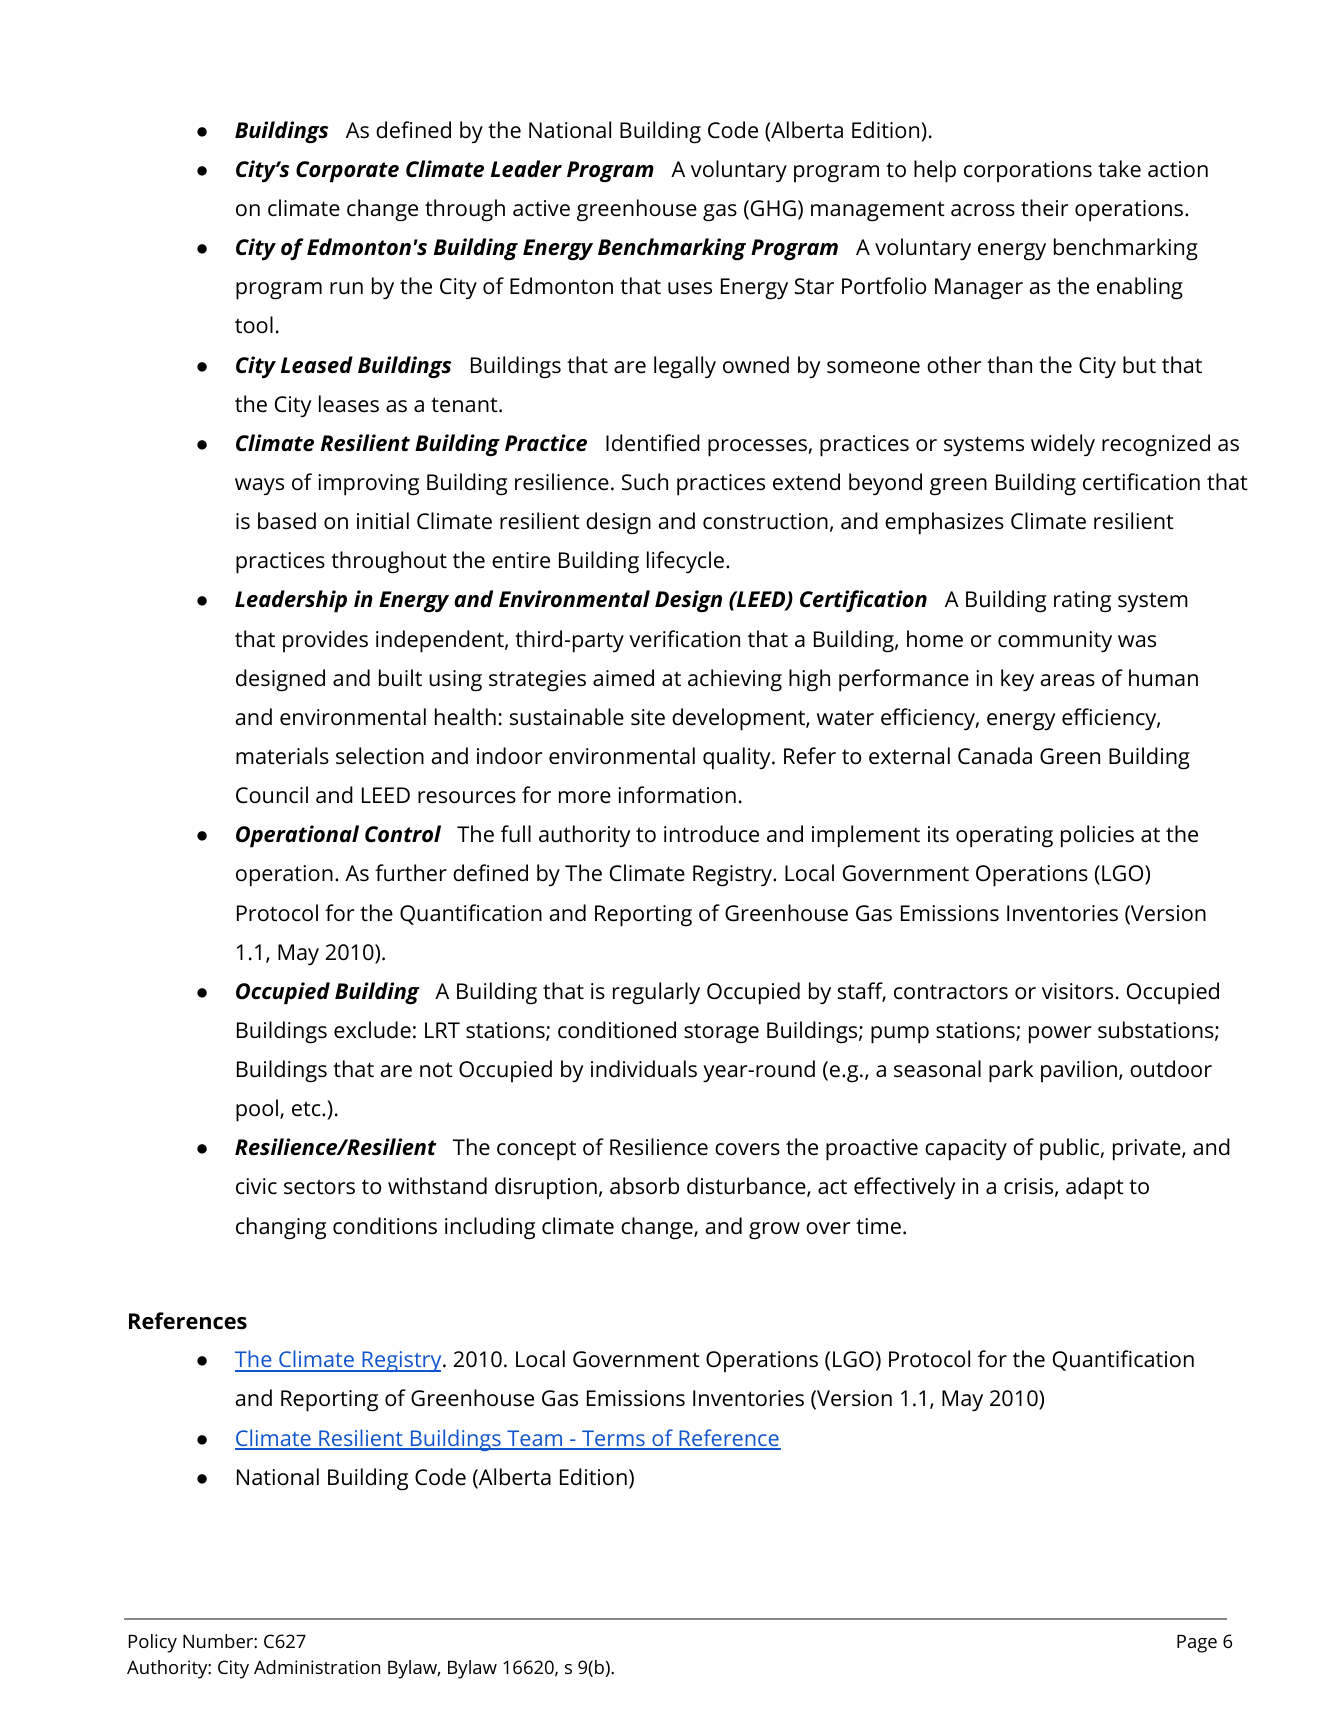 This page has width=1331, height=1722. Describe the element at coordinates (1197, 1644) in the page. I see `Page` at that location.
